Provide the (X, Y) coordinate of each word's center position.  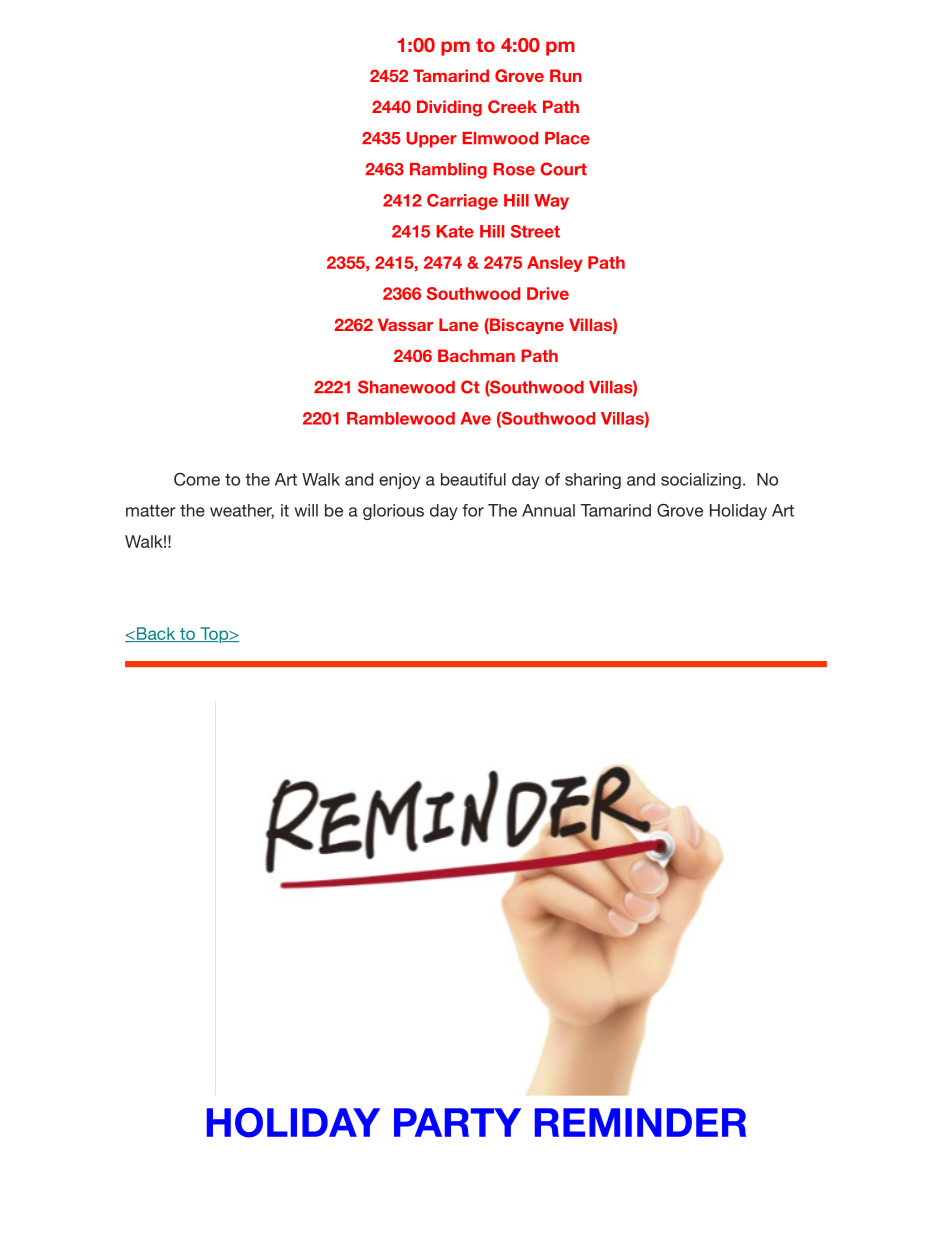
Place (567, 138)
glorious (393, 512)
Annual (548, 510)
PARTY (457, 1122)
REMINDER (640, 1122)
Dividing (449, 108)
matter (151, 511)
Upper (431, 140)
